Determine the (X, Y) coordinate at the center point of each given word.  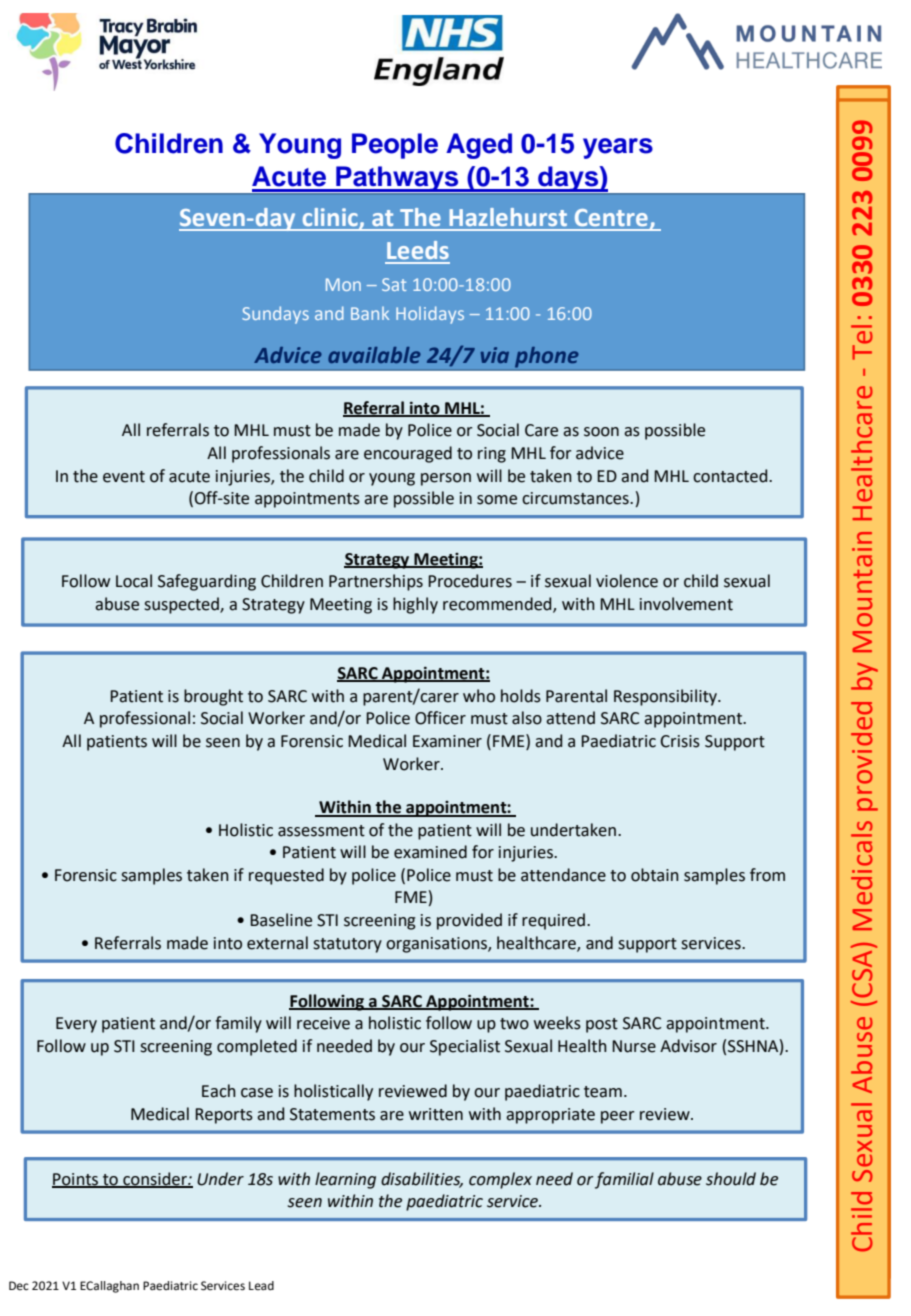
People (395, 146)
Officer (440, 718)
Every (76, 1025)
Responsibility (667, 697)
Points (76, 1180)
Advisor (688, 1046)
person (446, 479)
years (618, 148)
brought (213, 697)
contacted (731, 476)
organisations (437, 945)
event (124, 477)
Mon (343, 284)
